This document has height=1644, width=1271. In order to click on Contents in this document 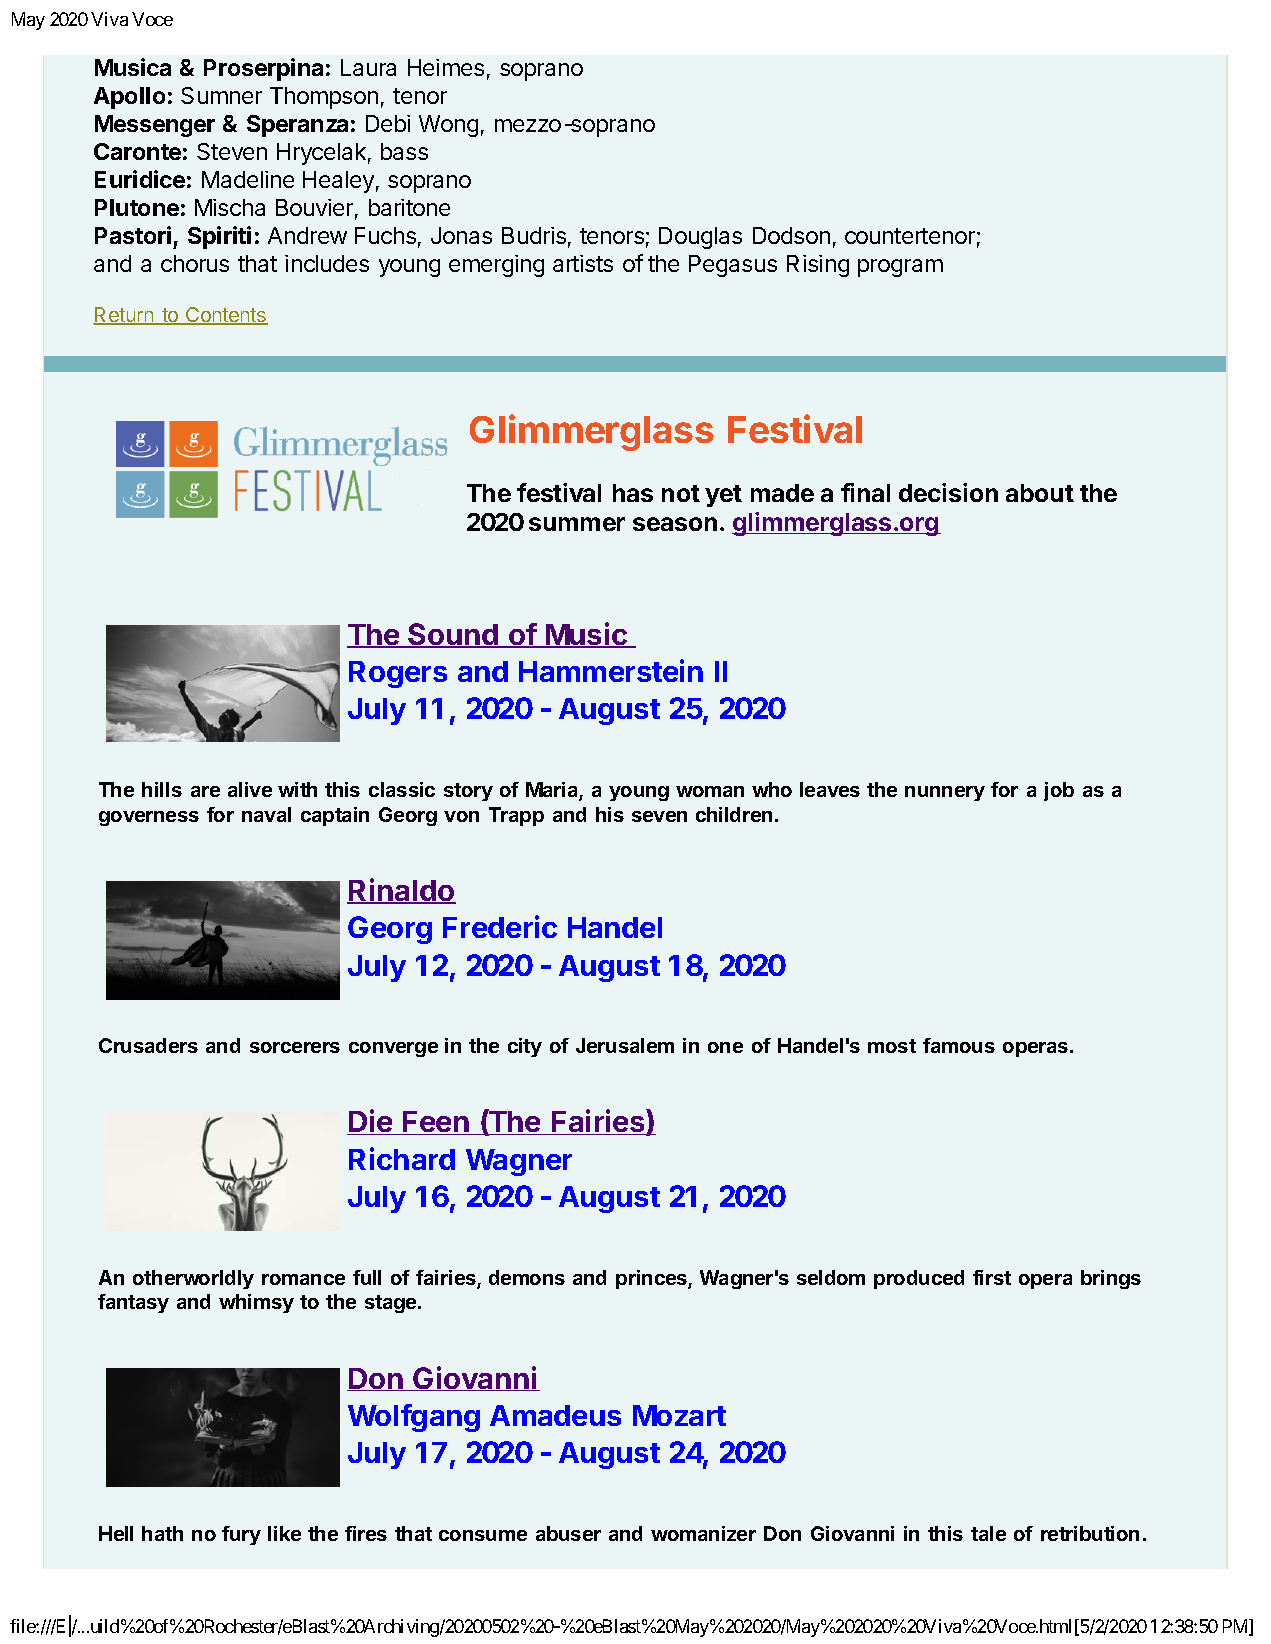, I will do `click(226, 316)`.
